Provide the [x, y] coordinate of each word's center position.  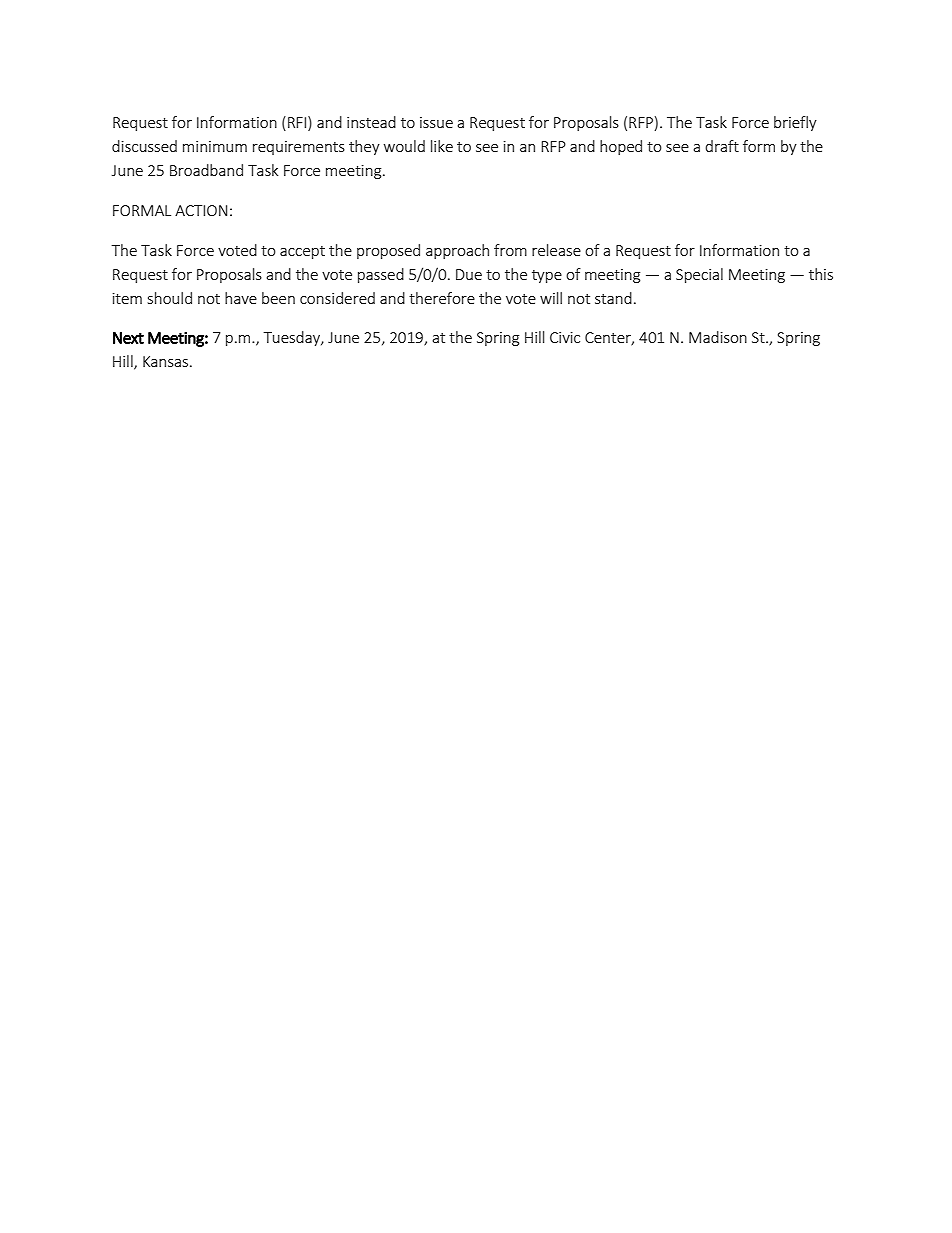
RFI [298, 123]
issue [436, 122]
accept [302, 252]
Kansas [167, 361]
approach [457, 251]
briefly [795, 123]
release [556, 250]
